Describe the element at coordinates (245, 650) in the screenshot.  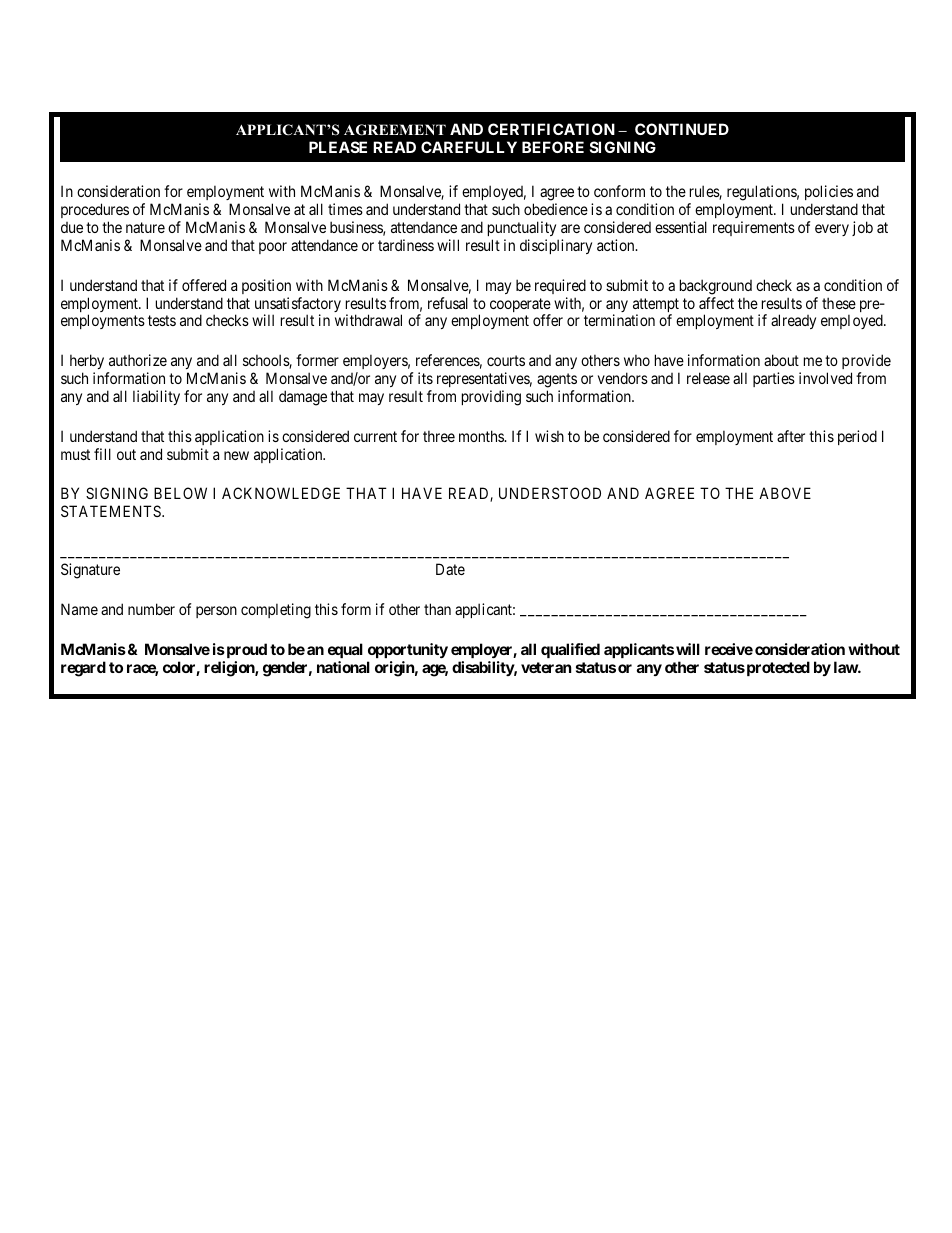
I see `proud` at that location.
